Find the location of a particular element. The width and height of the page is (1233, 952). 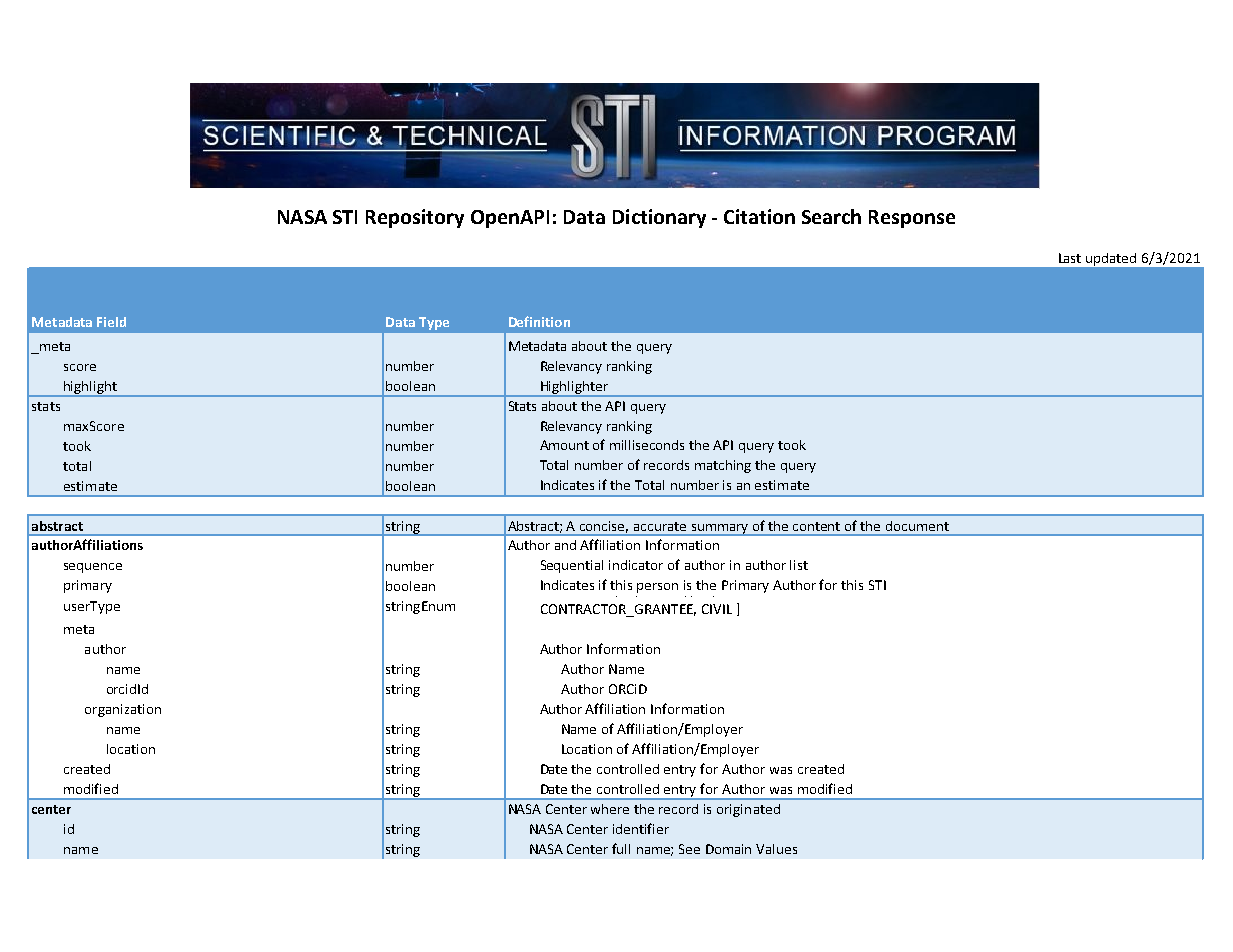

list is located at coordinates (799, 565).
